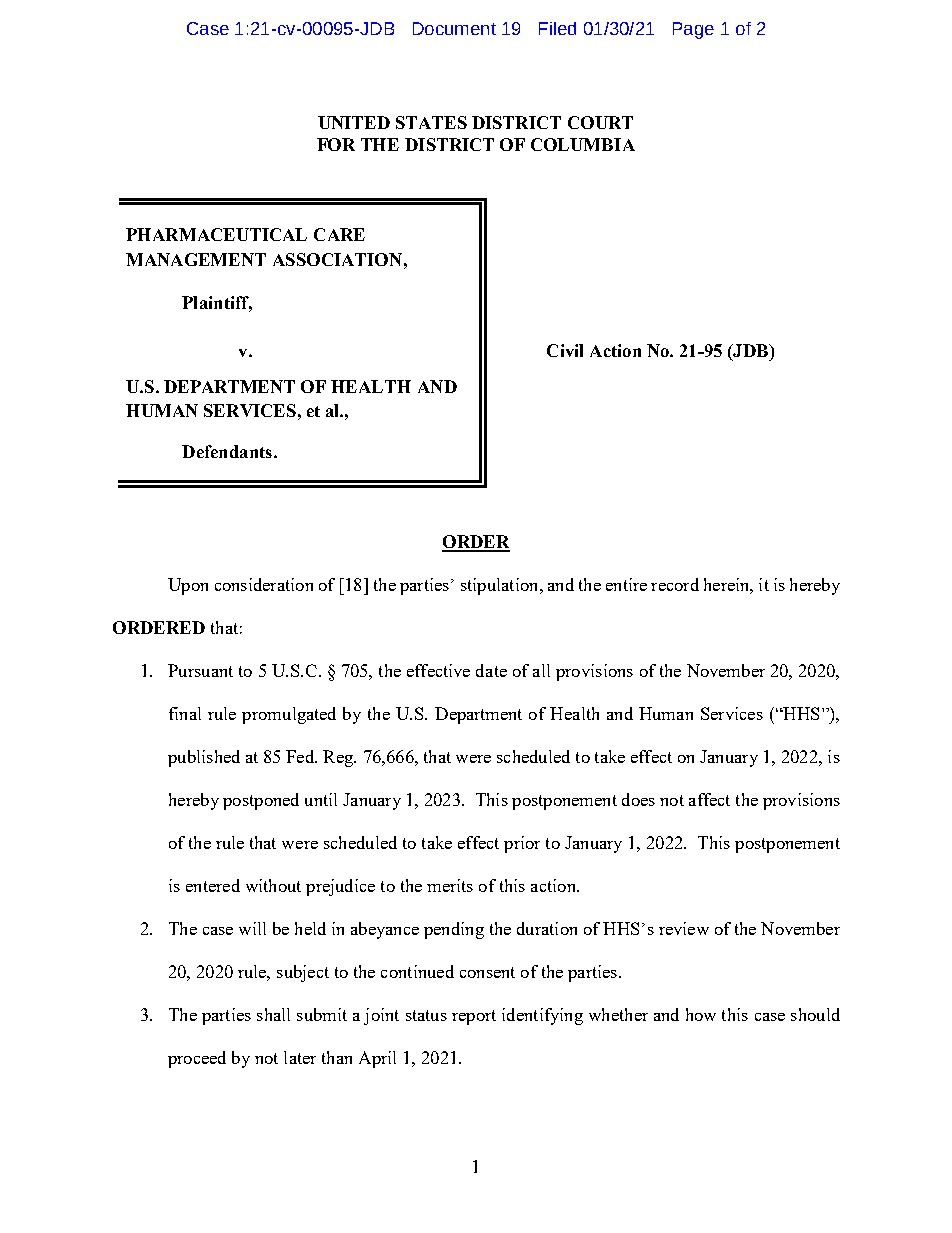  What do you see at coordinates (693, 30) in the screenshot?
I see `Page` at bounding box center [693, 30].
